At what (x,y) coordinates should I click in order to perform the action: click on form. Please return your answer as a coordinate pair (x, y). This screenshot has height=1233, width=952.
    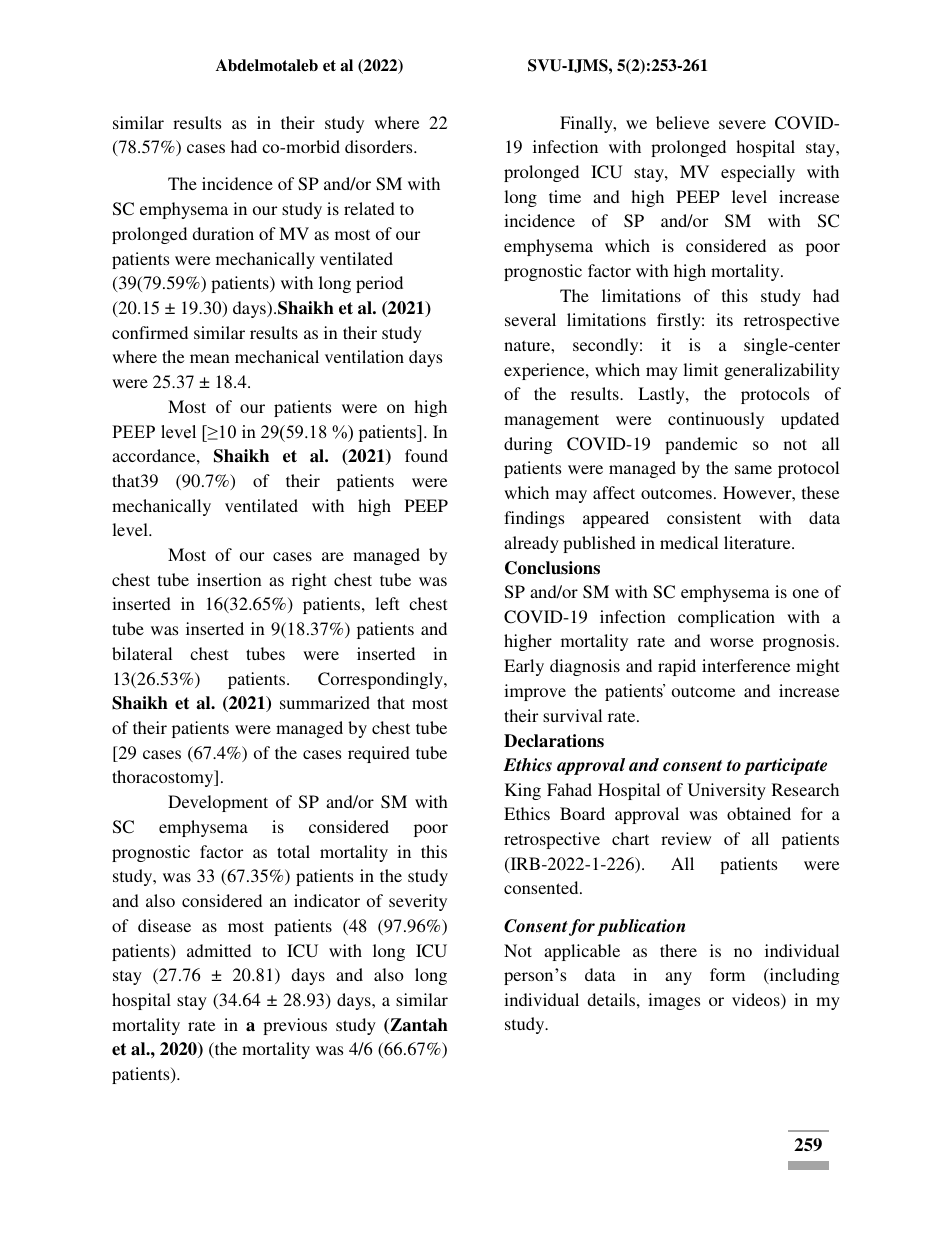
    Looking at the image, I should click on (727, 974).
